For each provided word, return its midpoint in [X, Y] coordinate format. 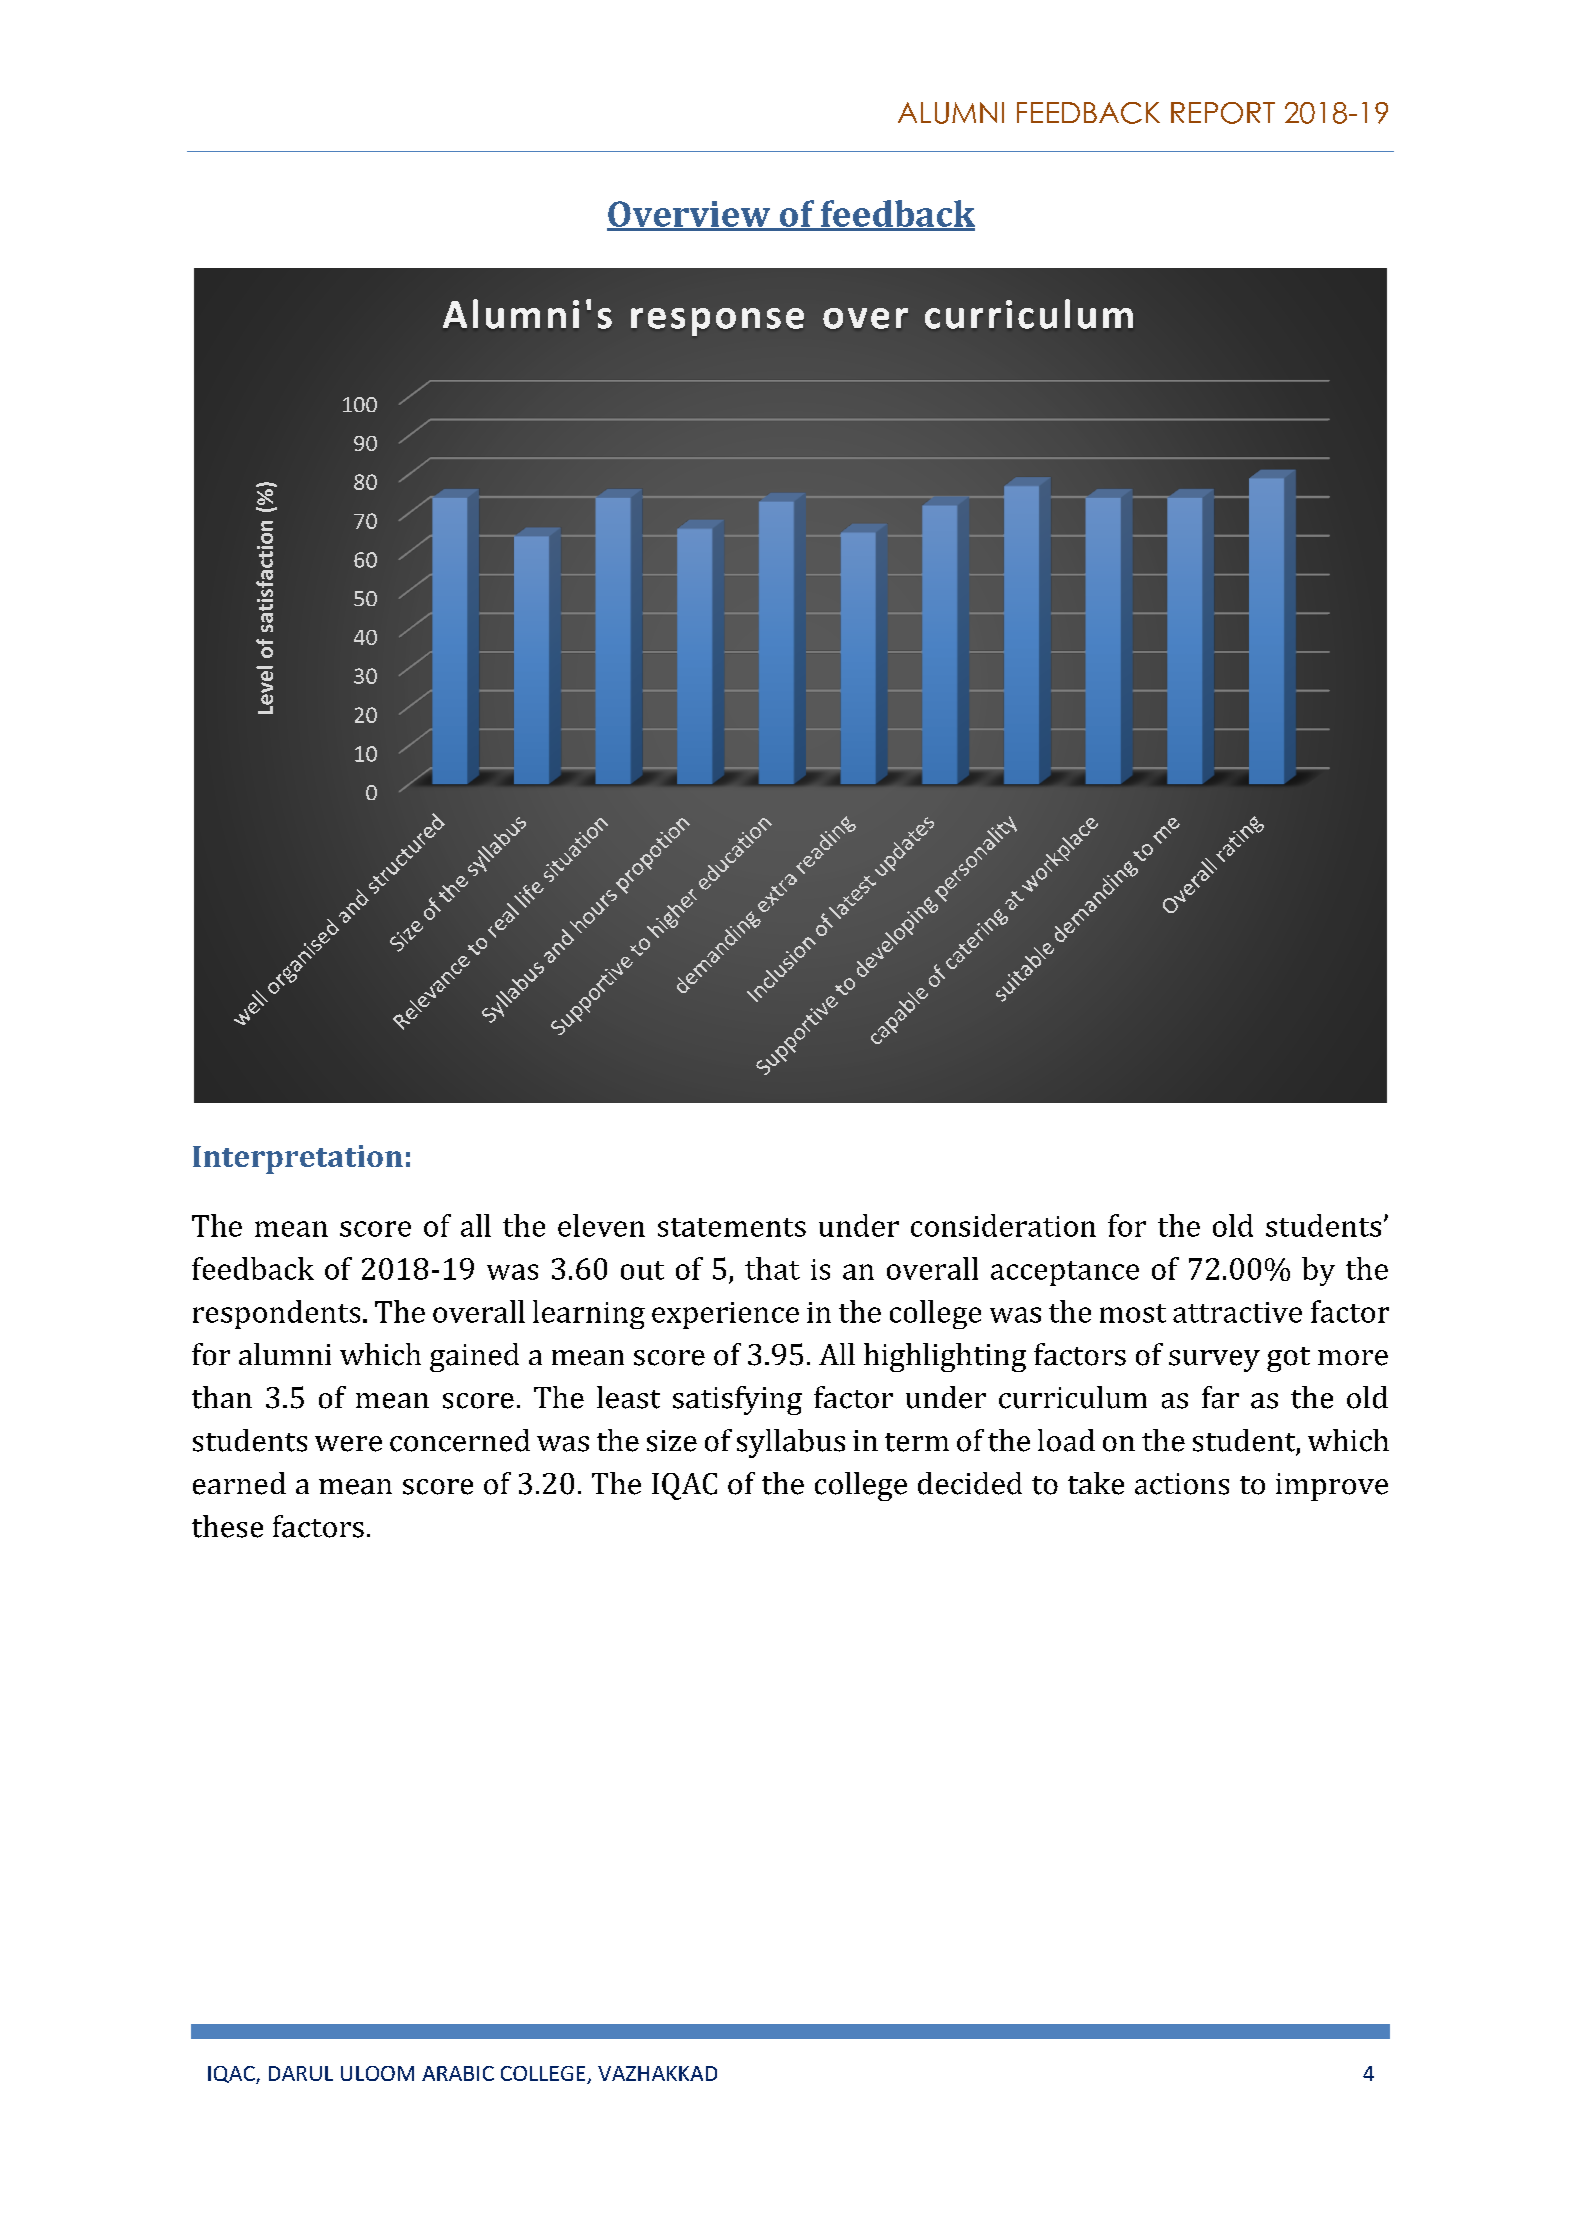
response [717, 322]
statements [732, 1227]
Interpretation [298, 1159]
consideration [1003, 1225]
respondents [276, 1314]
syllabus [791, 1443]
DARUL [301, 2073]
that [772, 1268]
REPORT [1223, 113]
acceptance [1065, 1273]
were [348, 1444]
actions [1182, 1484]
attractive [1237, 1312]
